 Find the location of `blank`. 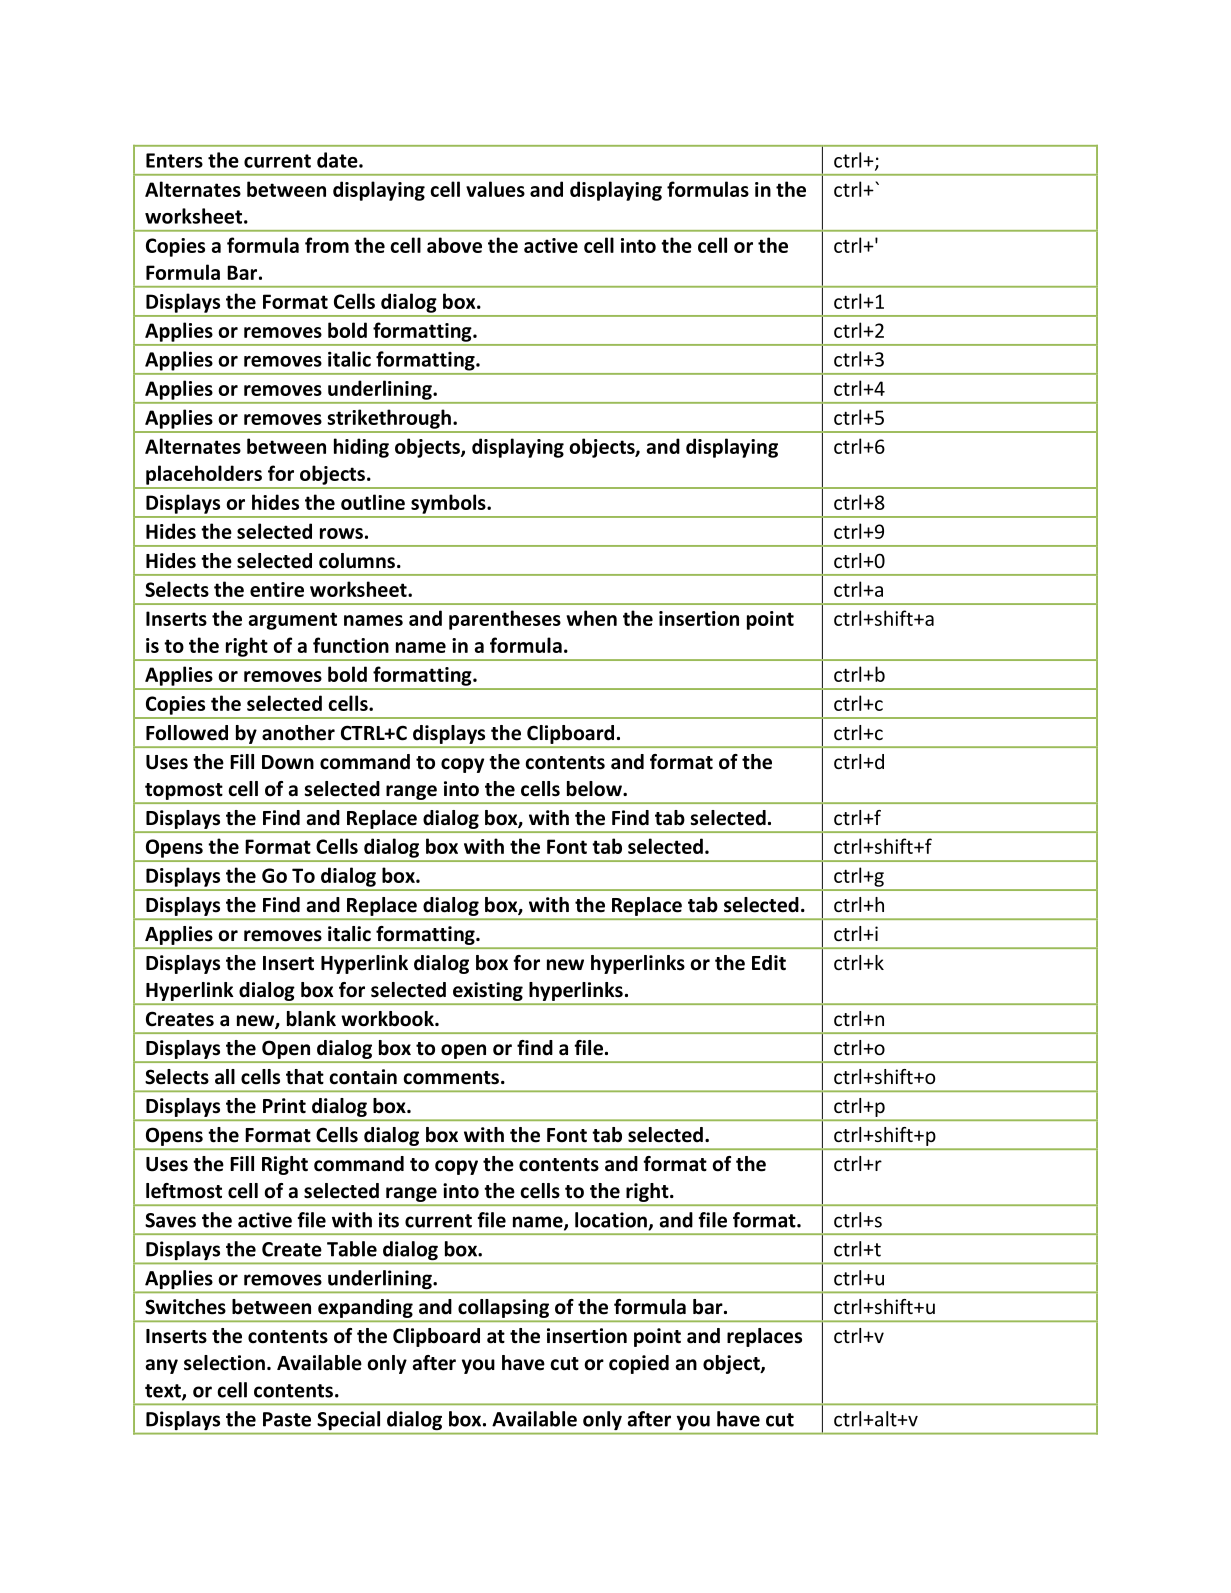

blank is located at coordinates (311, 1019).
